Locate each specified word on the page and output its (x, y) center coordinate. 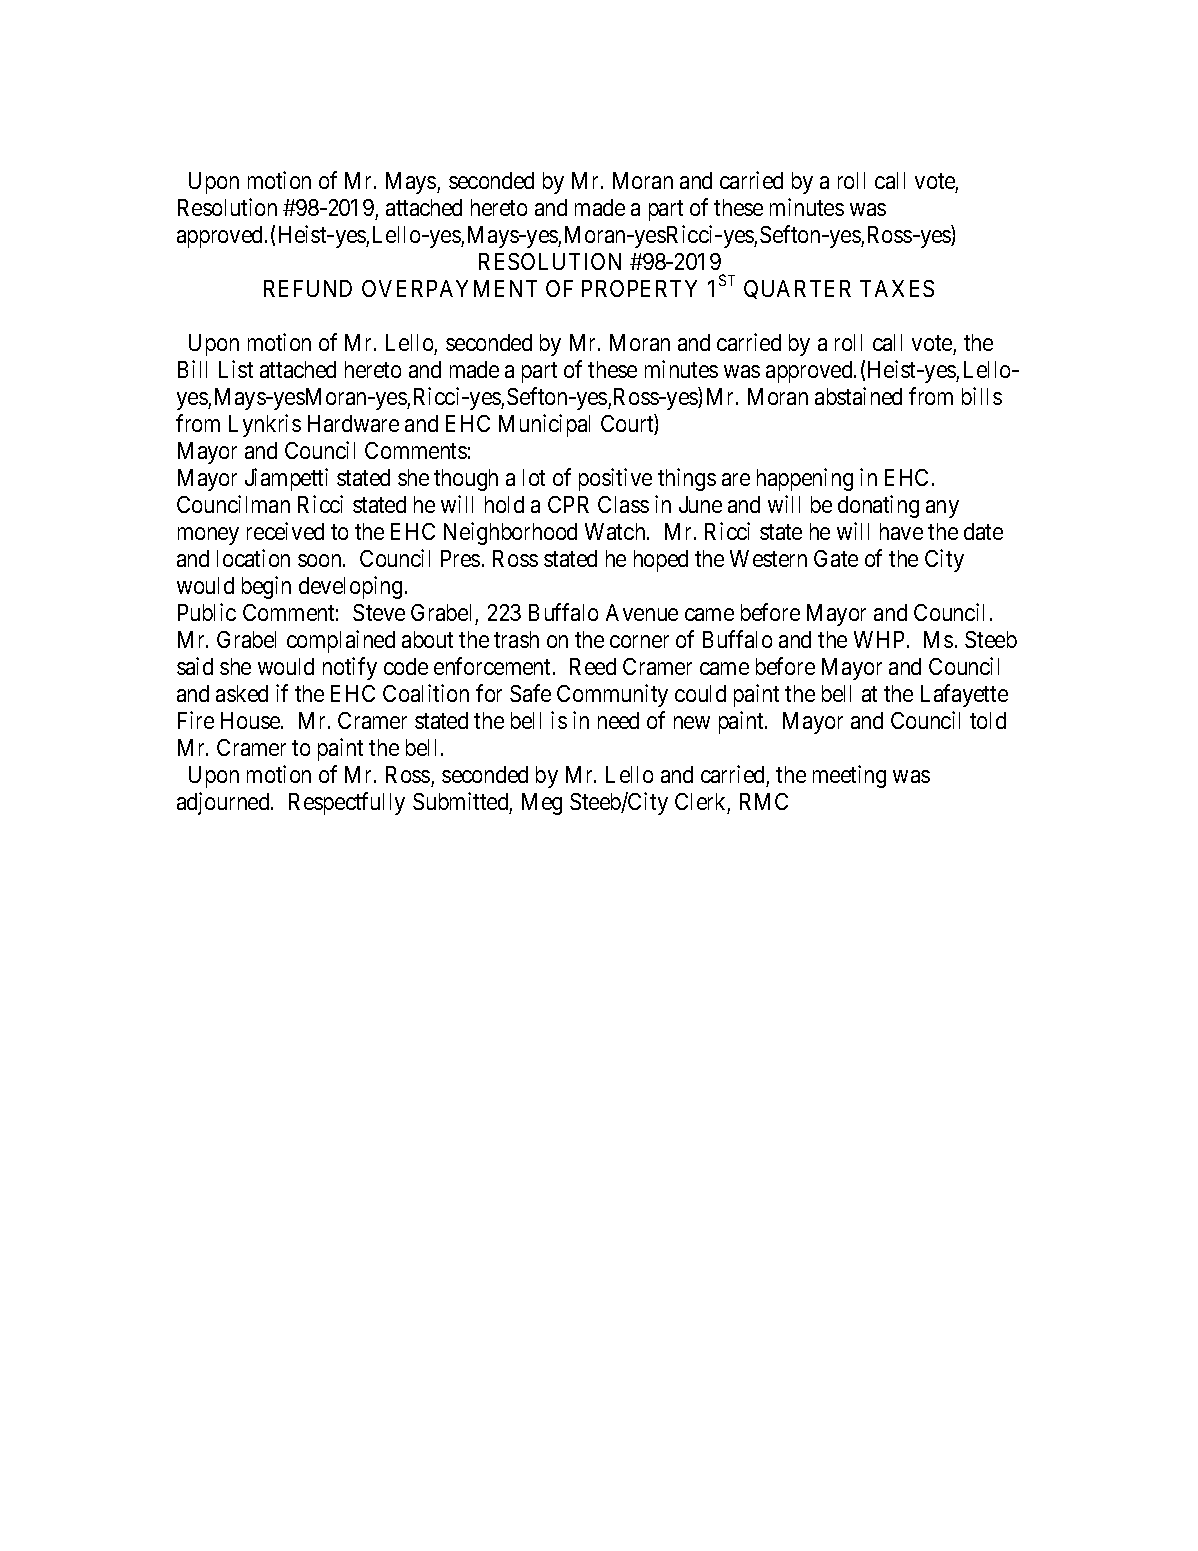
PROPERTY (639, 288)
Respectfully (347, 803)
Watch (616, 531)
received (285, 531)
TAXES (897, 288)
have (901, 531)
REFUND (308, 288)
